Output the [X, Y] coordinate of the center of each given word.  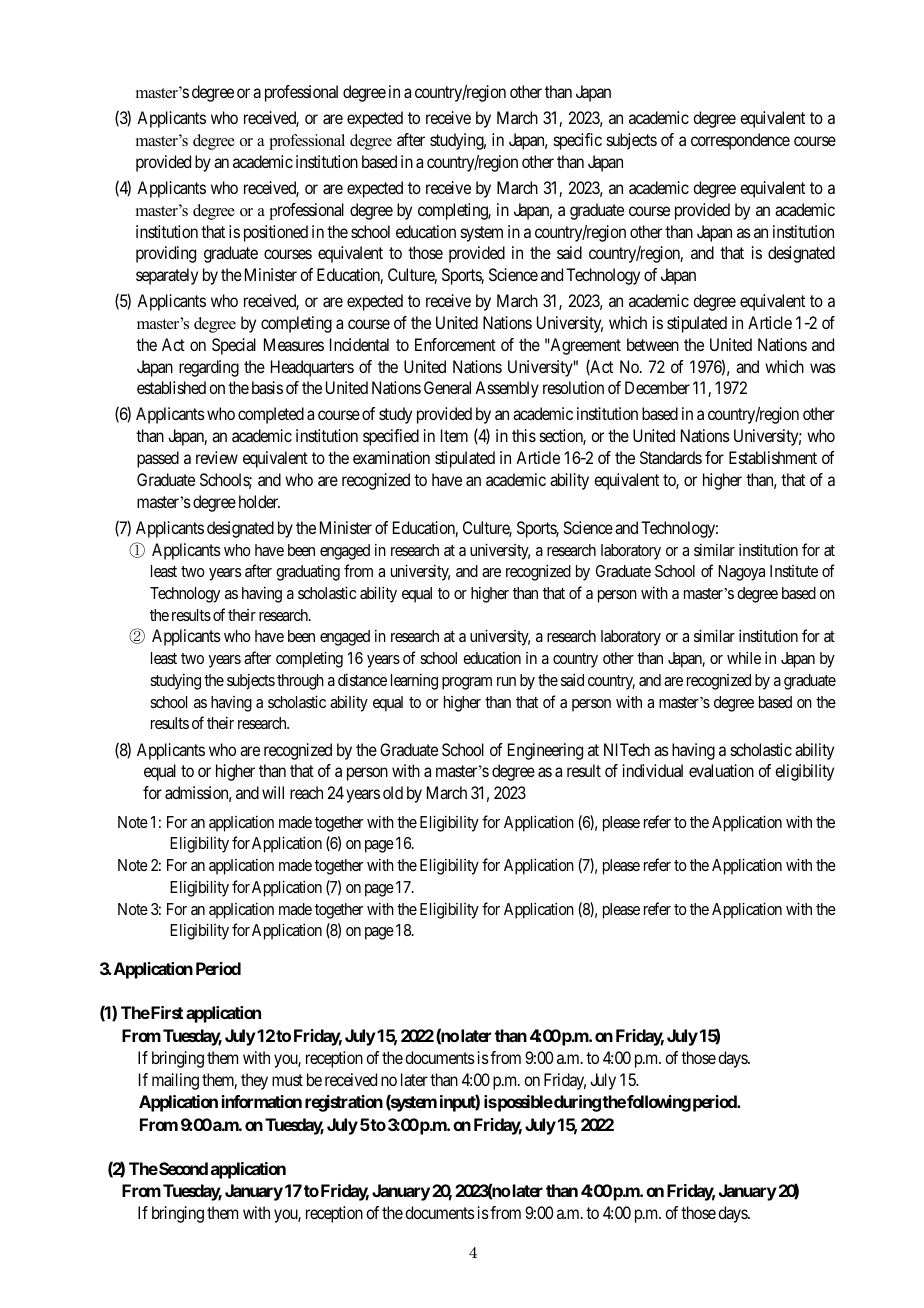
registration [344, 1103]
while [744, 657]
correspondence [740, 141]
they [254, 1081]
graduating [308, 572]
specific [578, 141]
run [506, 681]
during [576, 1103]
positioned [276, 233]
